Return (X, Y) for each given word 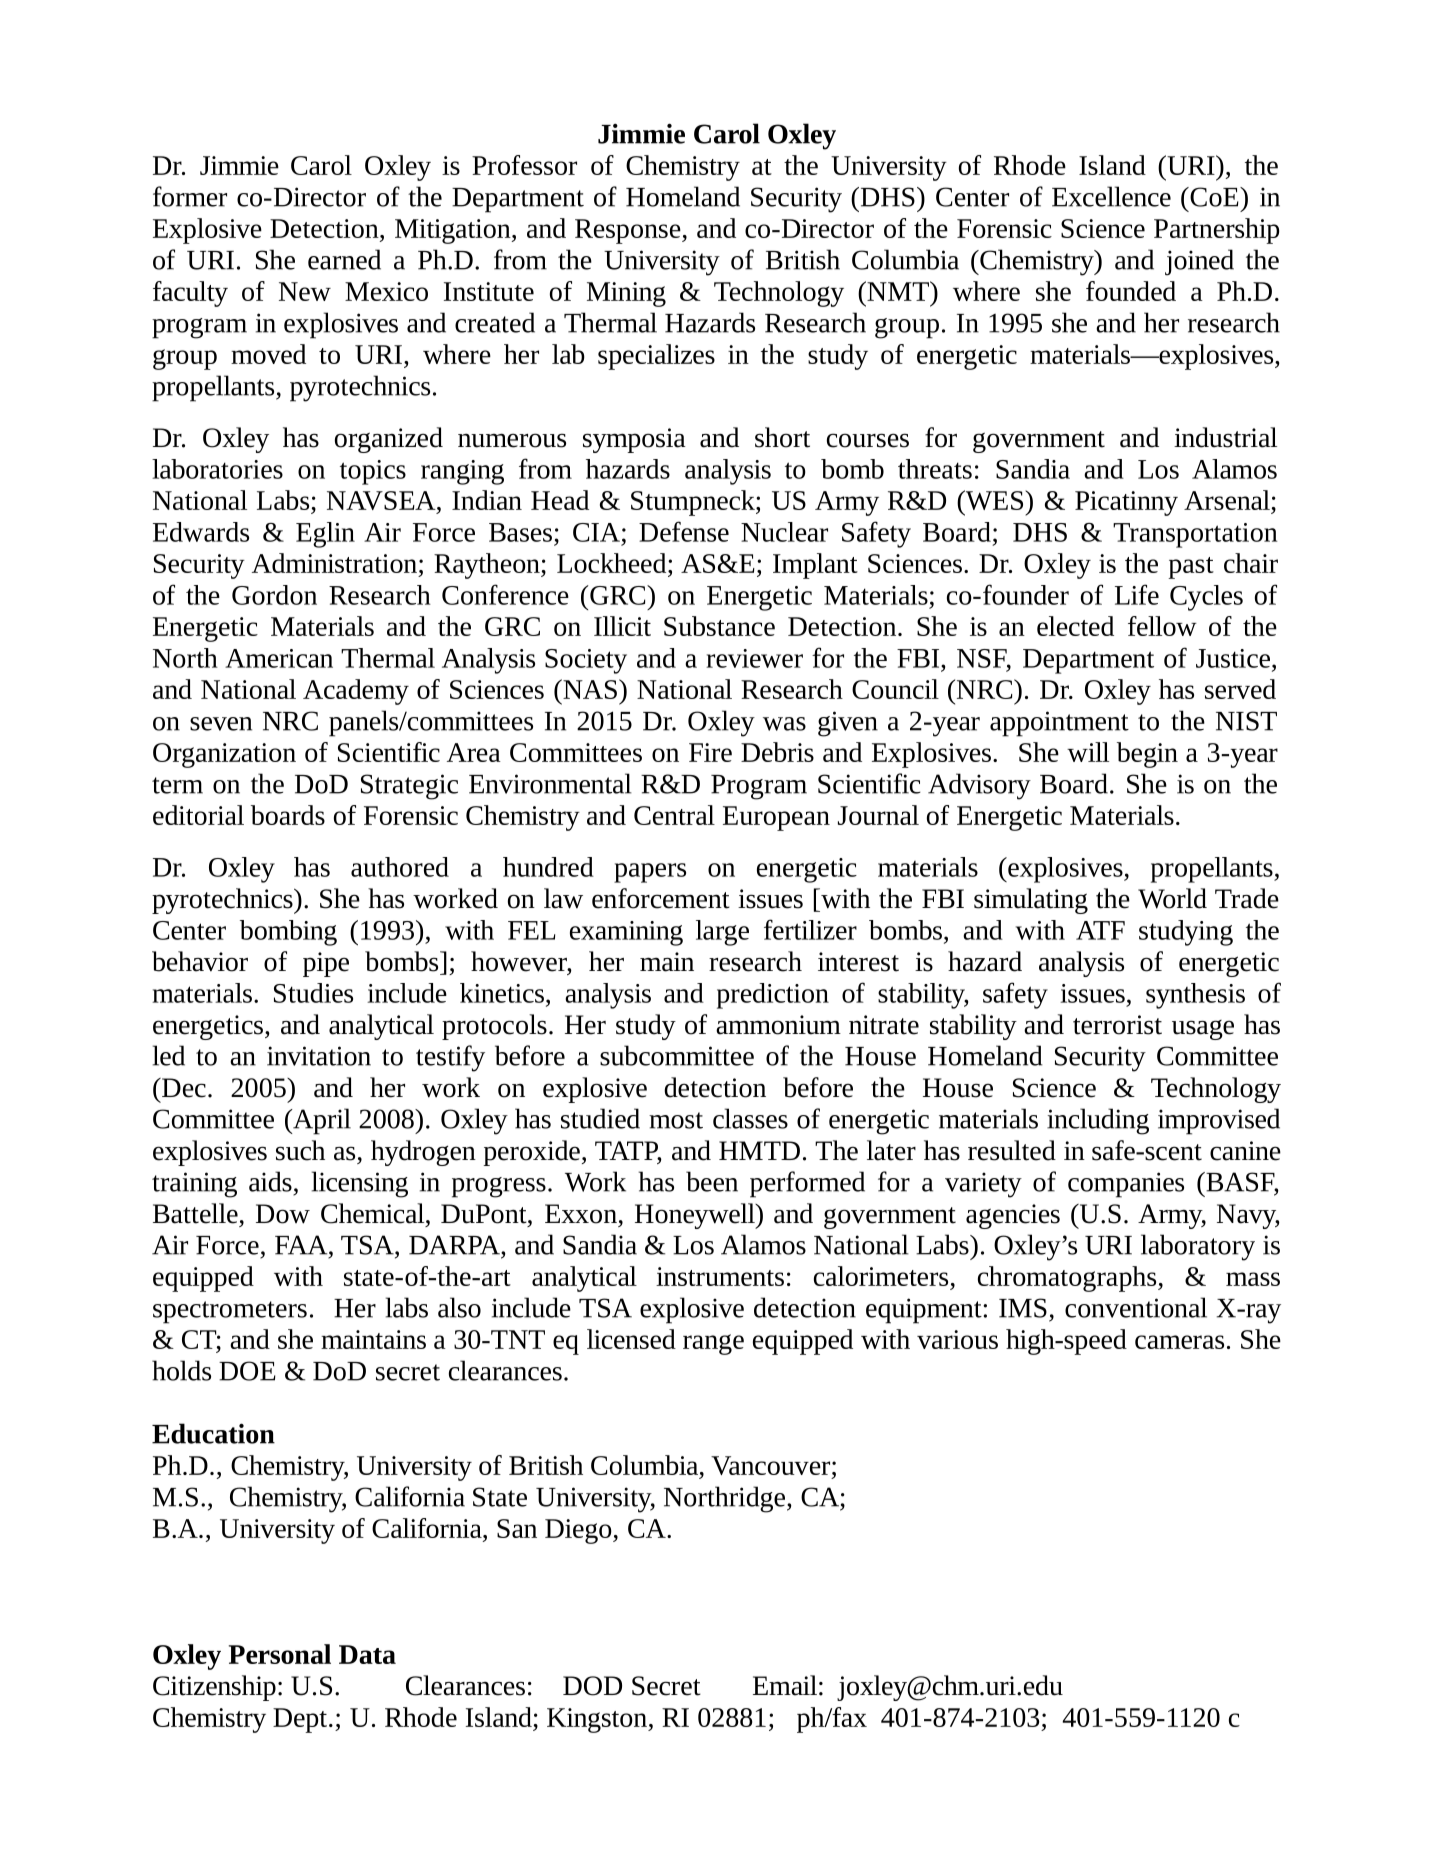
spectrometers (230, 1312)
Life (1137, 594)
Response (629, 231)
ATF (1100, 930)
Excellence (1111, 196)
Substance (719, 626)
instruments (720, 1276)
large (722, 933)
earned (344, 259)
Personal (280, 1654)
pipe (326, 964)
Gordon (274, 595)
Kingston (598, 1720)
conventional (1136, 1307)
